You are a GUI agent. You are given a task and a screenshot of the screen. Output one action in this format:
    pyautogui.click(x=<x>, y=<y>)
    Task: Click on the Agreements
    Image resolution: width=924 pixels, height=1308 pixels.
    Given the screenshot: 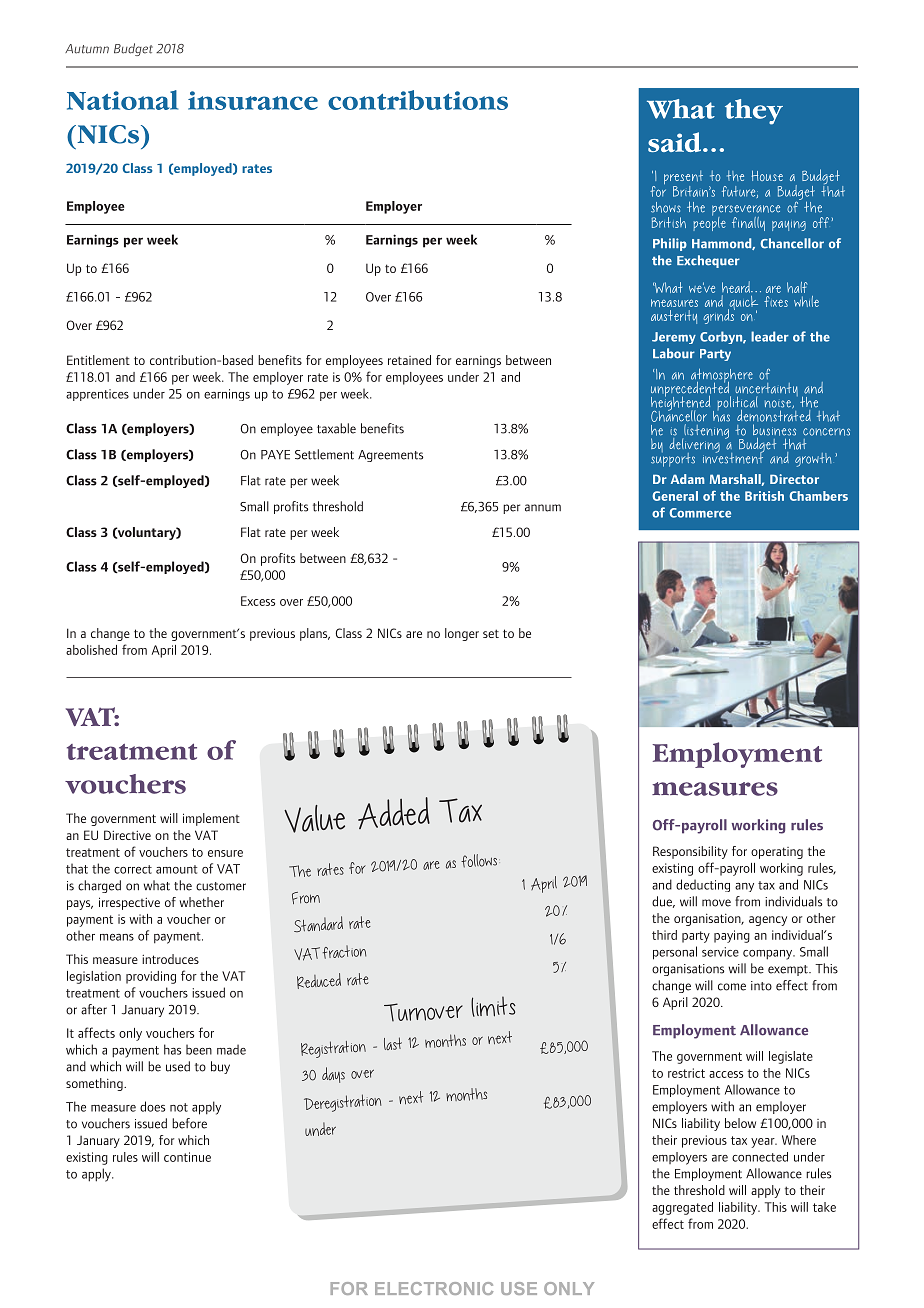 What is the action you would take?
    pyautogui.click(x=390, y=456)
